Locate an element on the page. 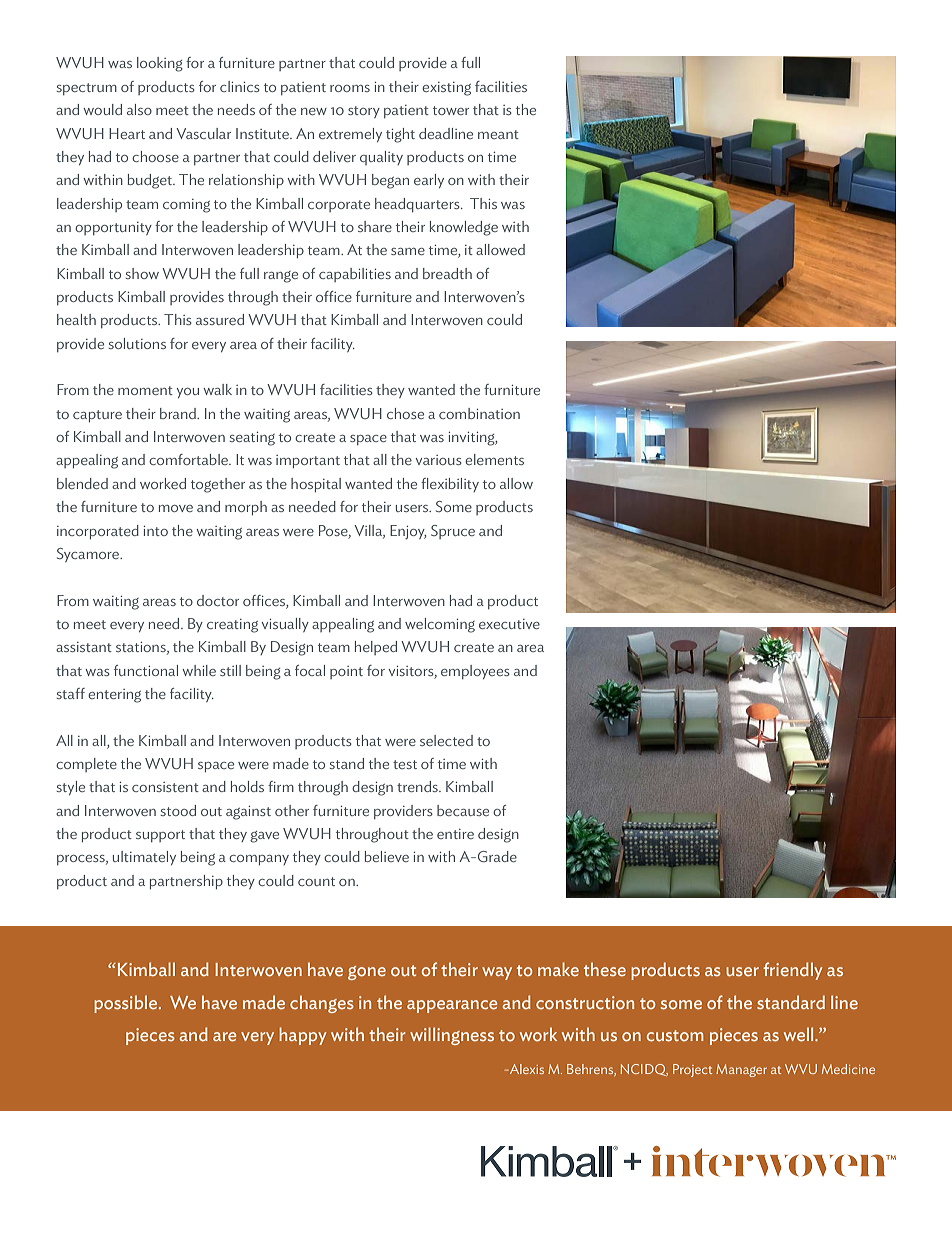 This page has height=1233, width=952. willingness is located at coordinates (452, 1036).
